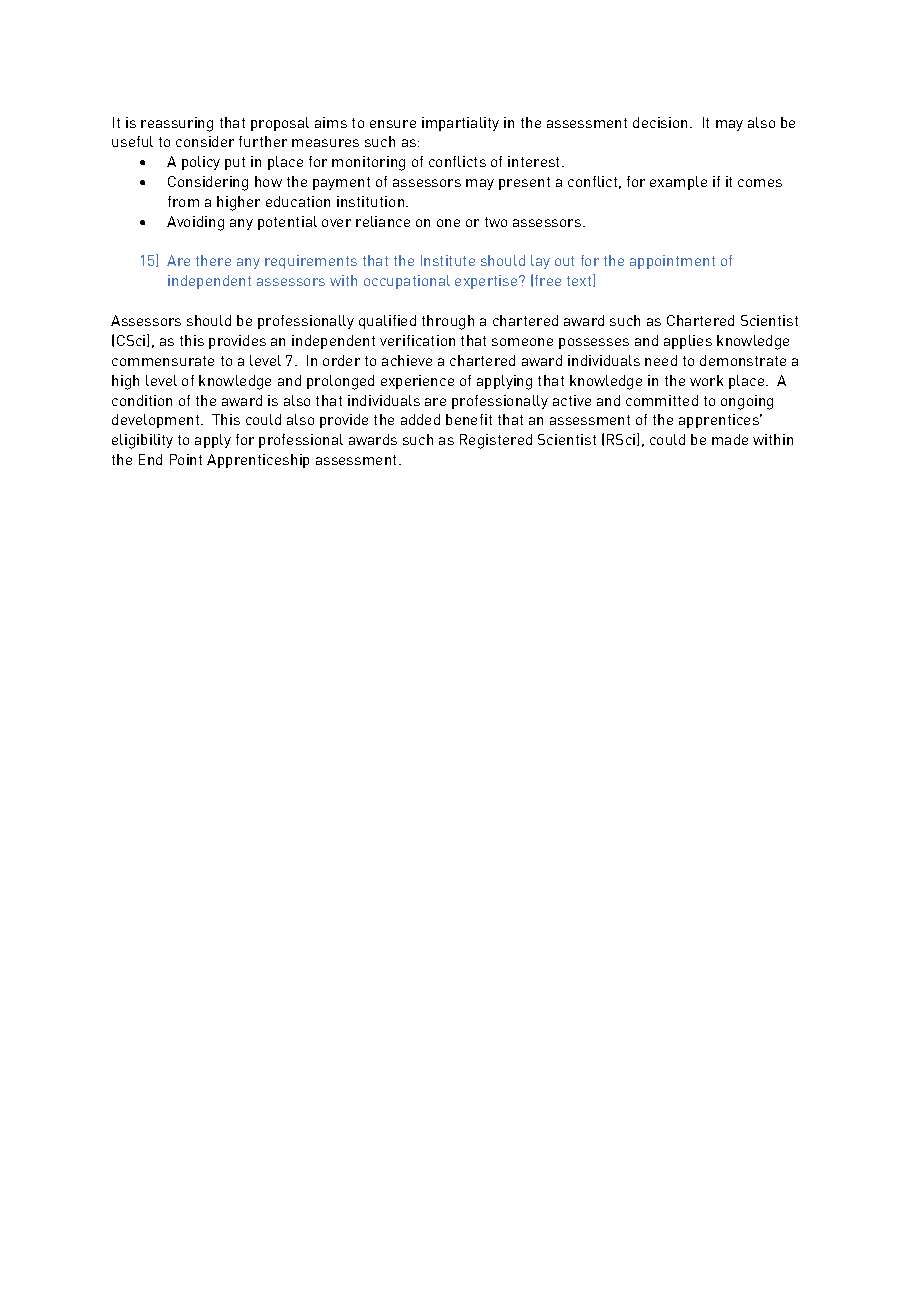 This screenshot has height=1308, width=924. Describe the element at coordinates (163, 361) in the screenshot. I see `commensurate` at that location.
